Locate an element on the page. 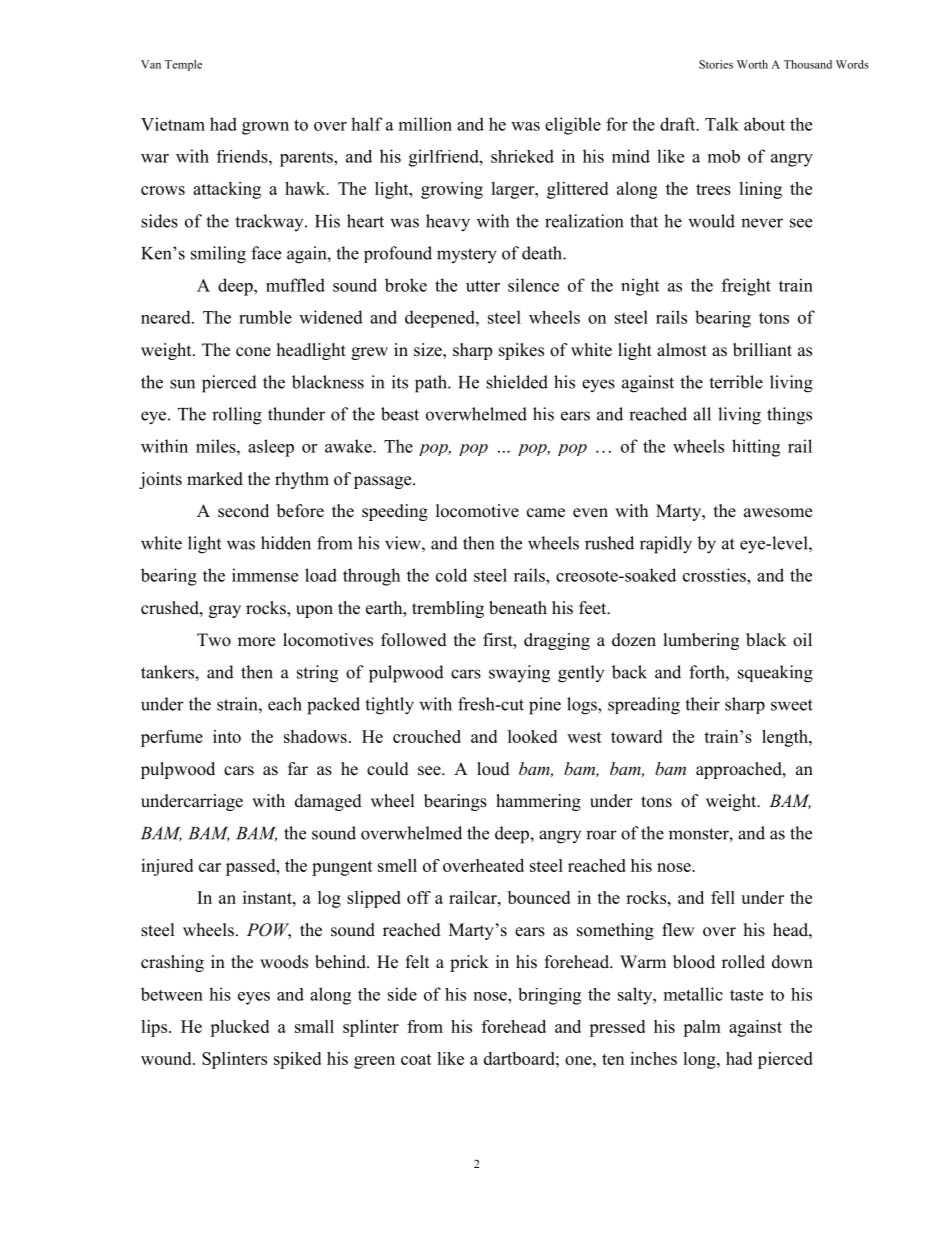 The width and height of the document is (952, 1233). grown is located at coordinates (265, 128).
